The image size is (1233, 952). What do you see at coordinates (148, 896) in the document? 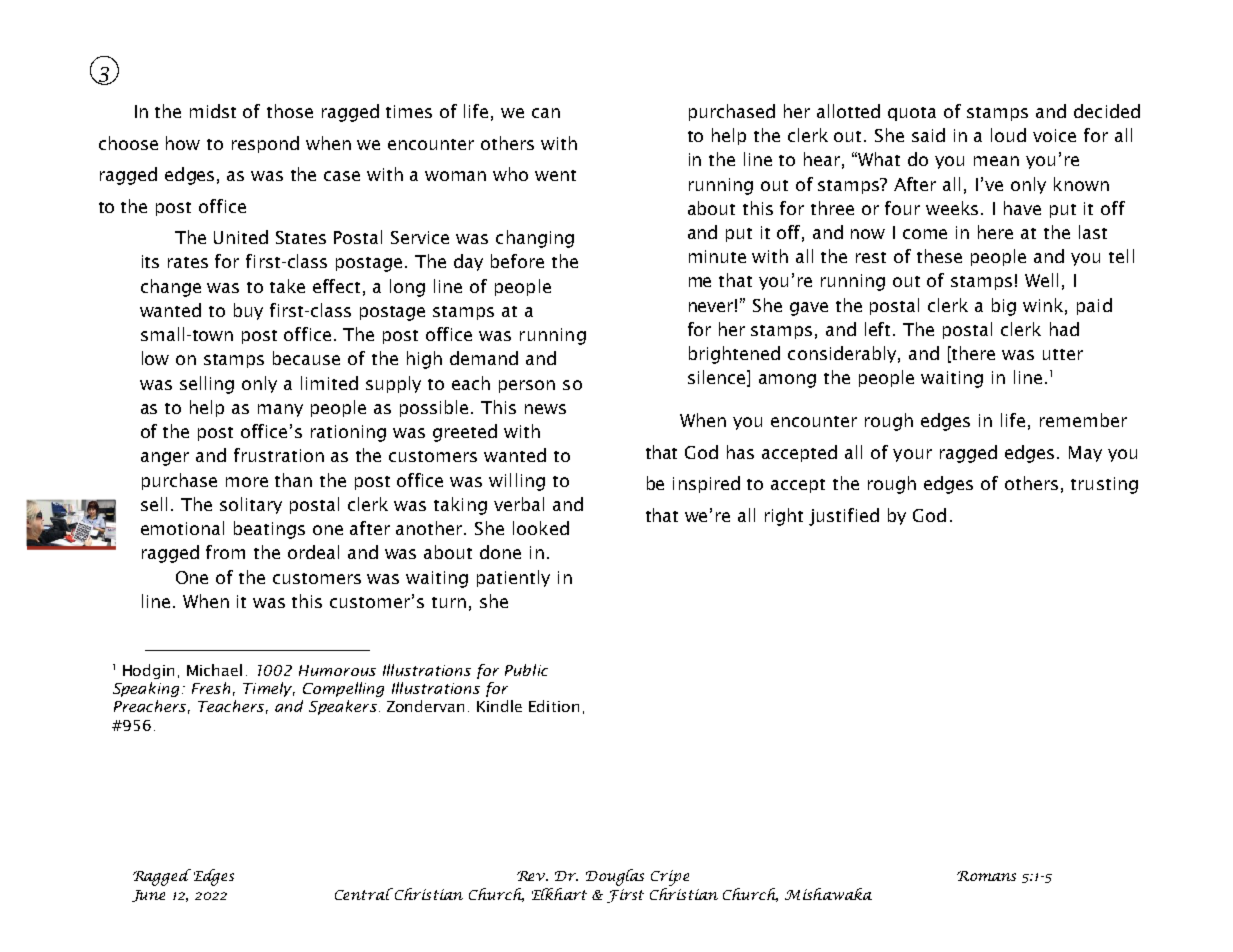
I see `June` at bounding box center [148, 896].
